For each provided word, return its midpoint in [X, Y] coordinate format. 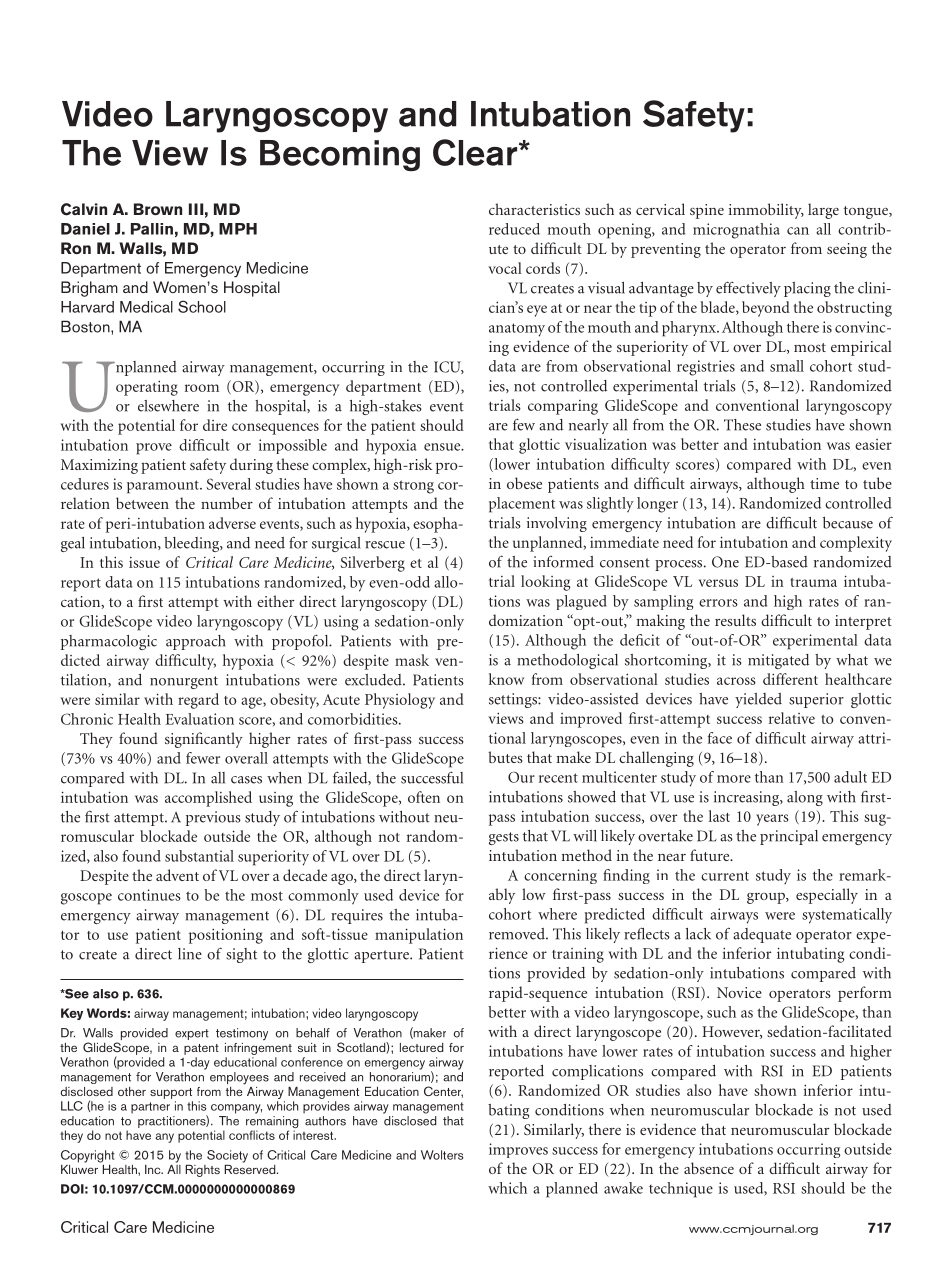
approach [195, 642]
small [787, 366]
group [767, 898]
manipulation [419, 936]
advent [177, 875]
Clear [476, 152]
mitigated [778, 661]
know [506, 679]
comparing [563, 407]
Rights [202, 1171]
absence [709, 1168]
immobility [766, 211]
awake [623, 1188]
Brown [158, 209]
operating [147, 388]
